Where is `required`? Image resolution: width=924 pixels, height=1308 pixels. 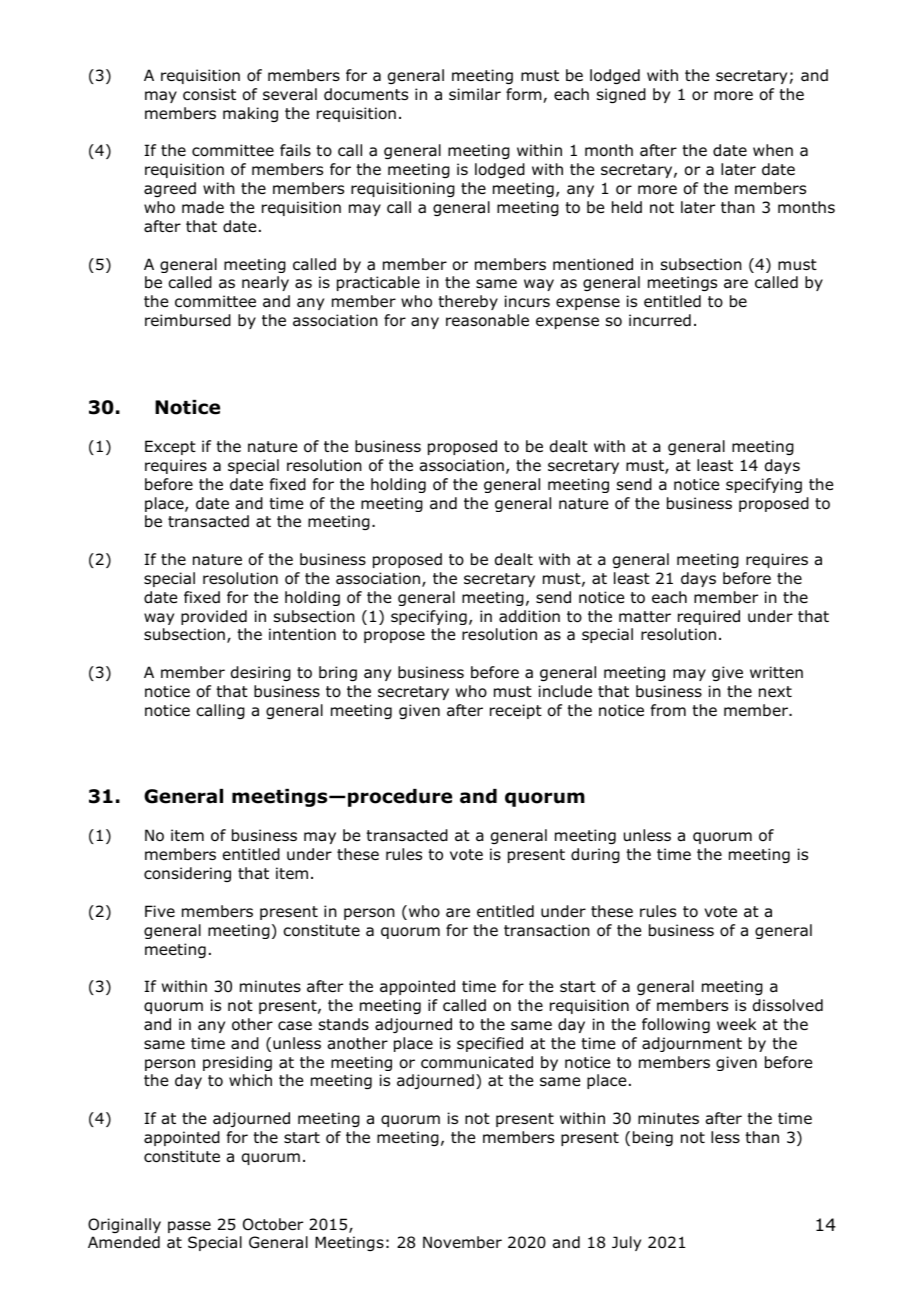
required is located at coordinates (709, 617).
